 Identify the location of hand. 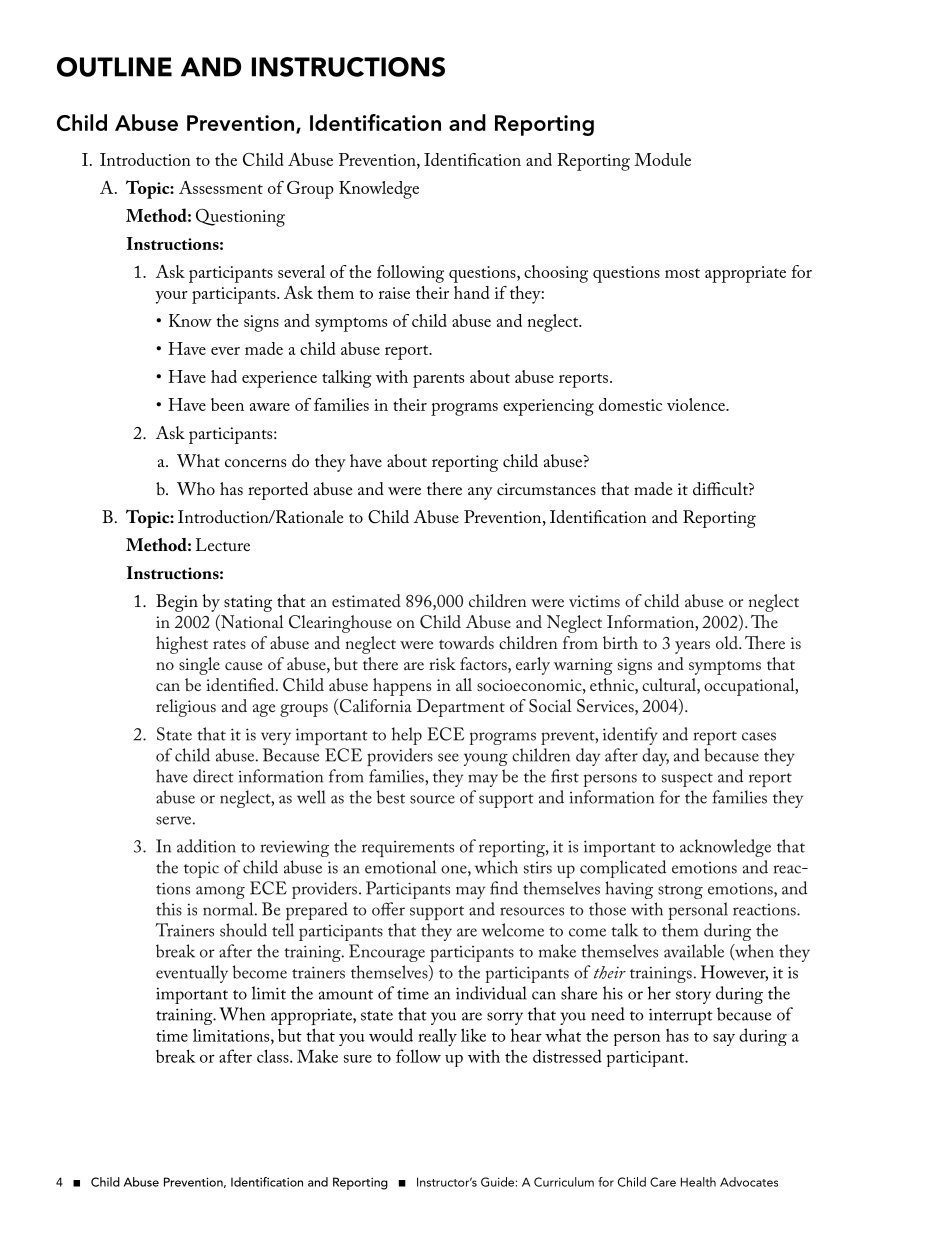
(472, 292).
